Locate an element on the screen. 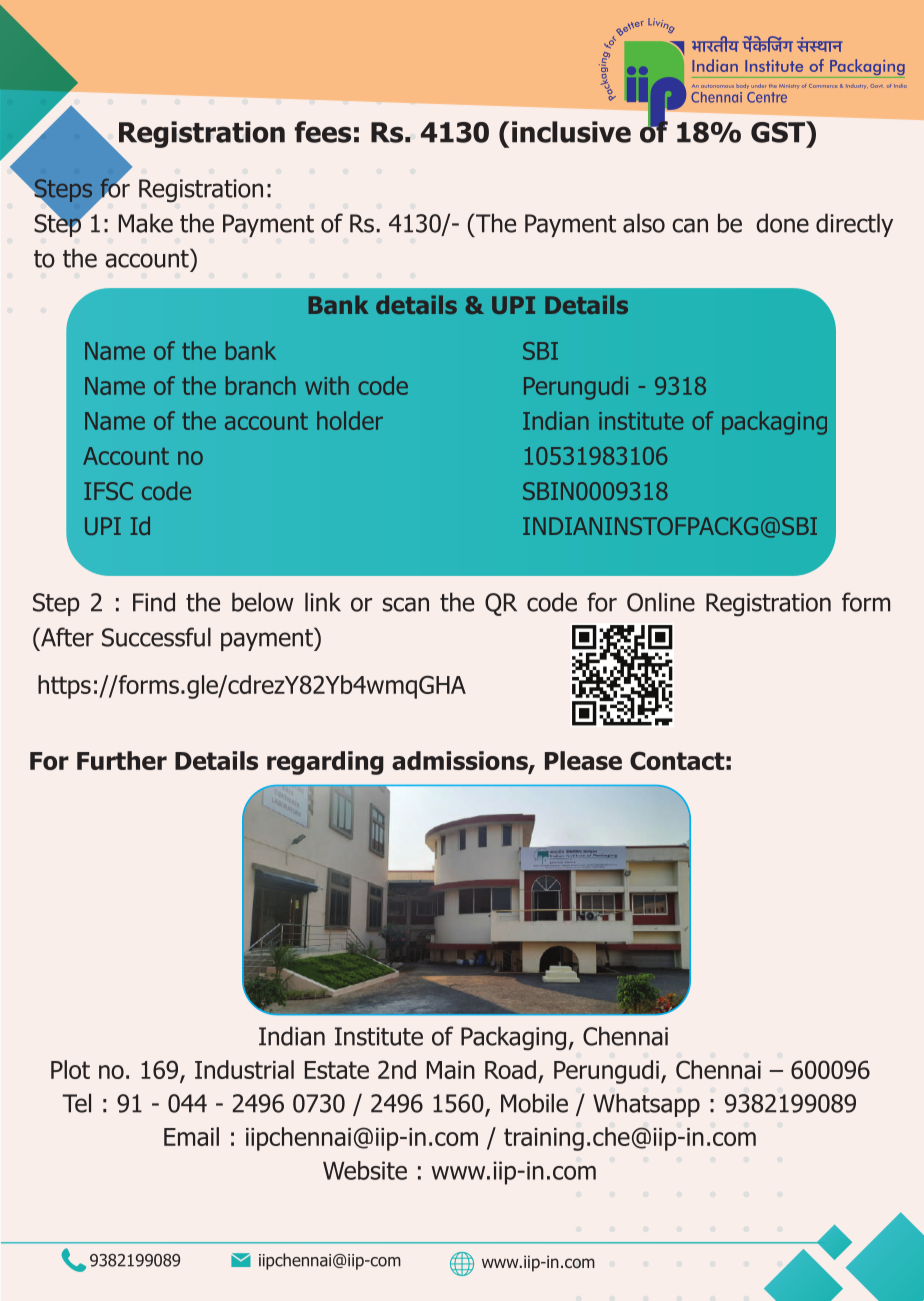 The image size is (924, 1301). Find is located at coordinates (154, 602).
